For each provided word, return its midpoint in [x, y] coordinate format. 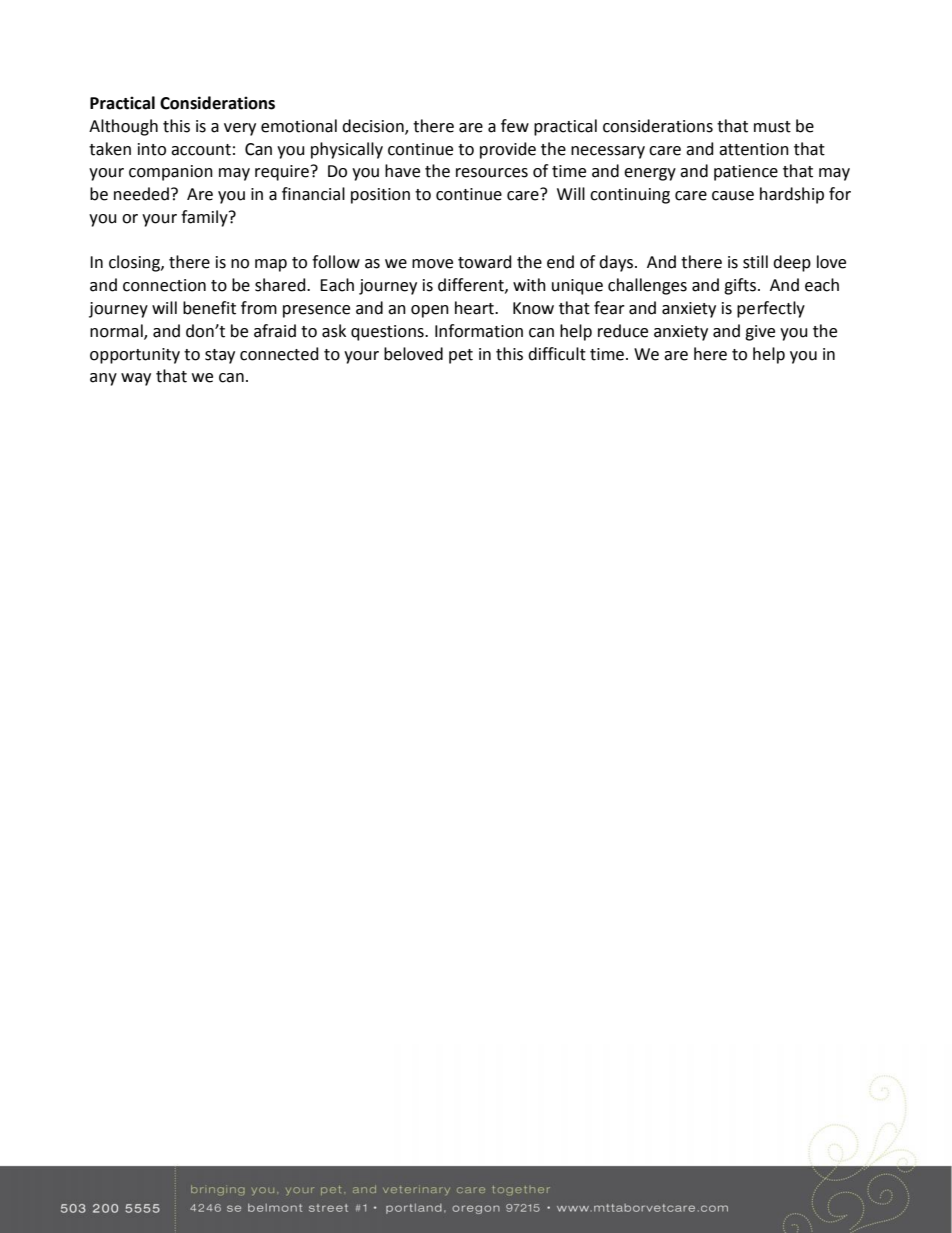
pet [461, 356]
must [772, 127]
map [271, 265]
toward [485, 262]
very [240, 129]
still [755, 262]
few [515, 126]
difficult [557, 354]
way [136, 379]
